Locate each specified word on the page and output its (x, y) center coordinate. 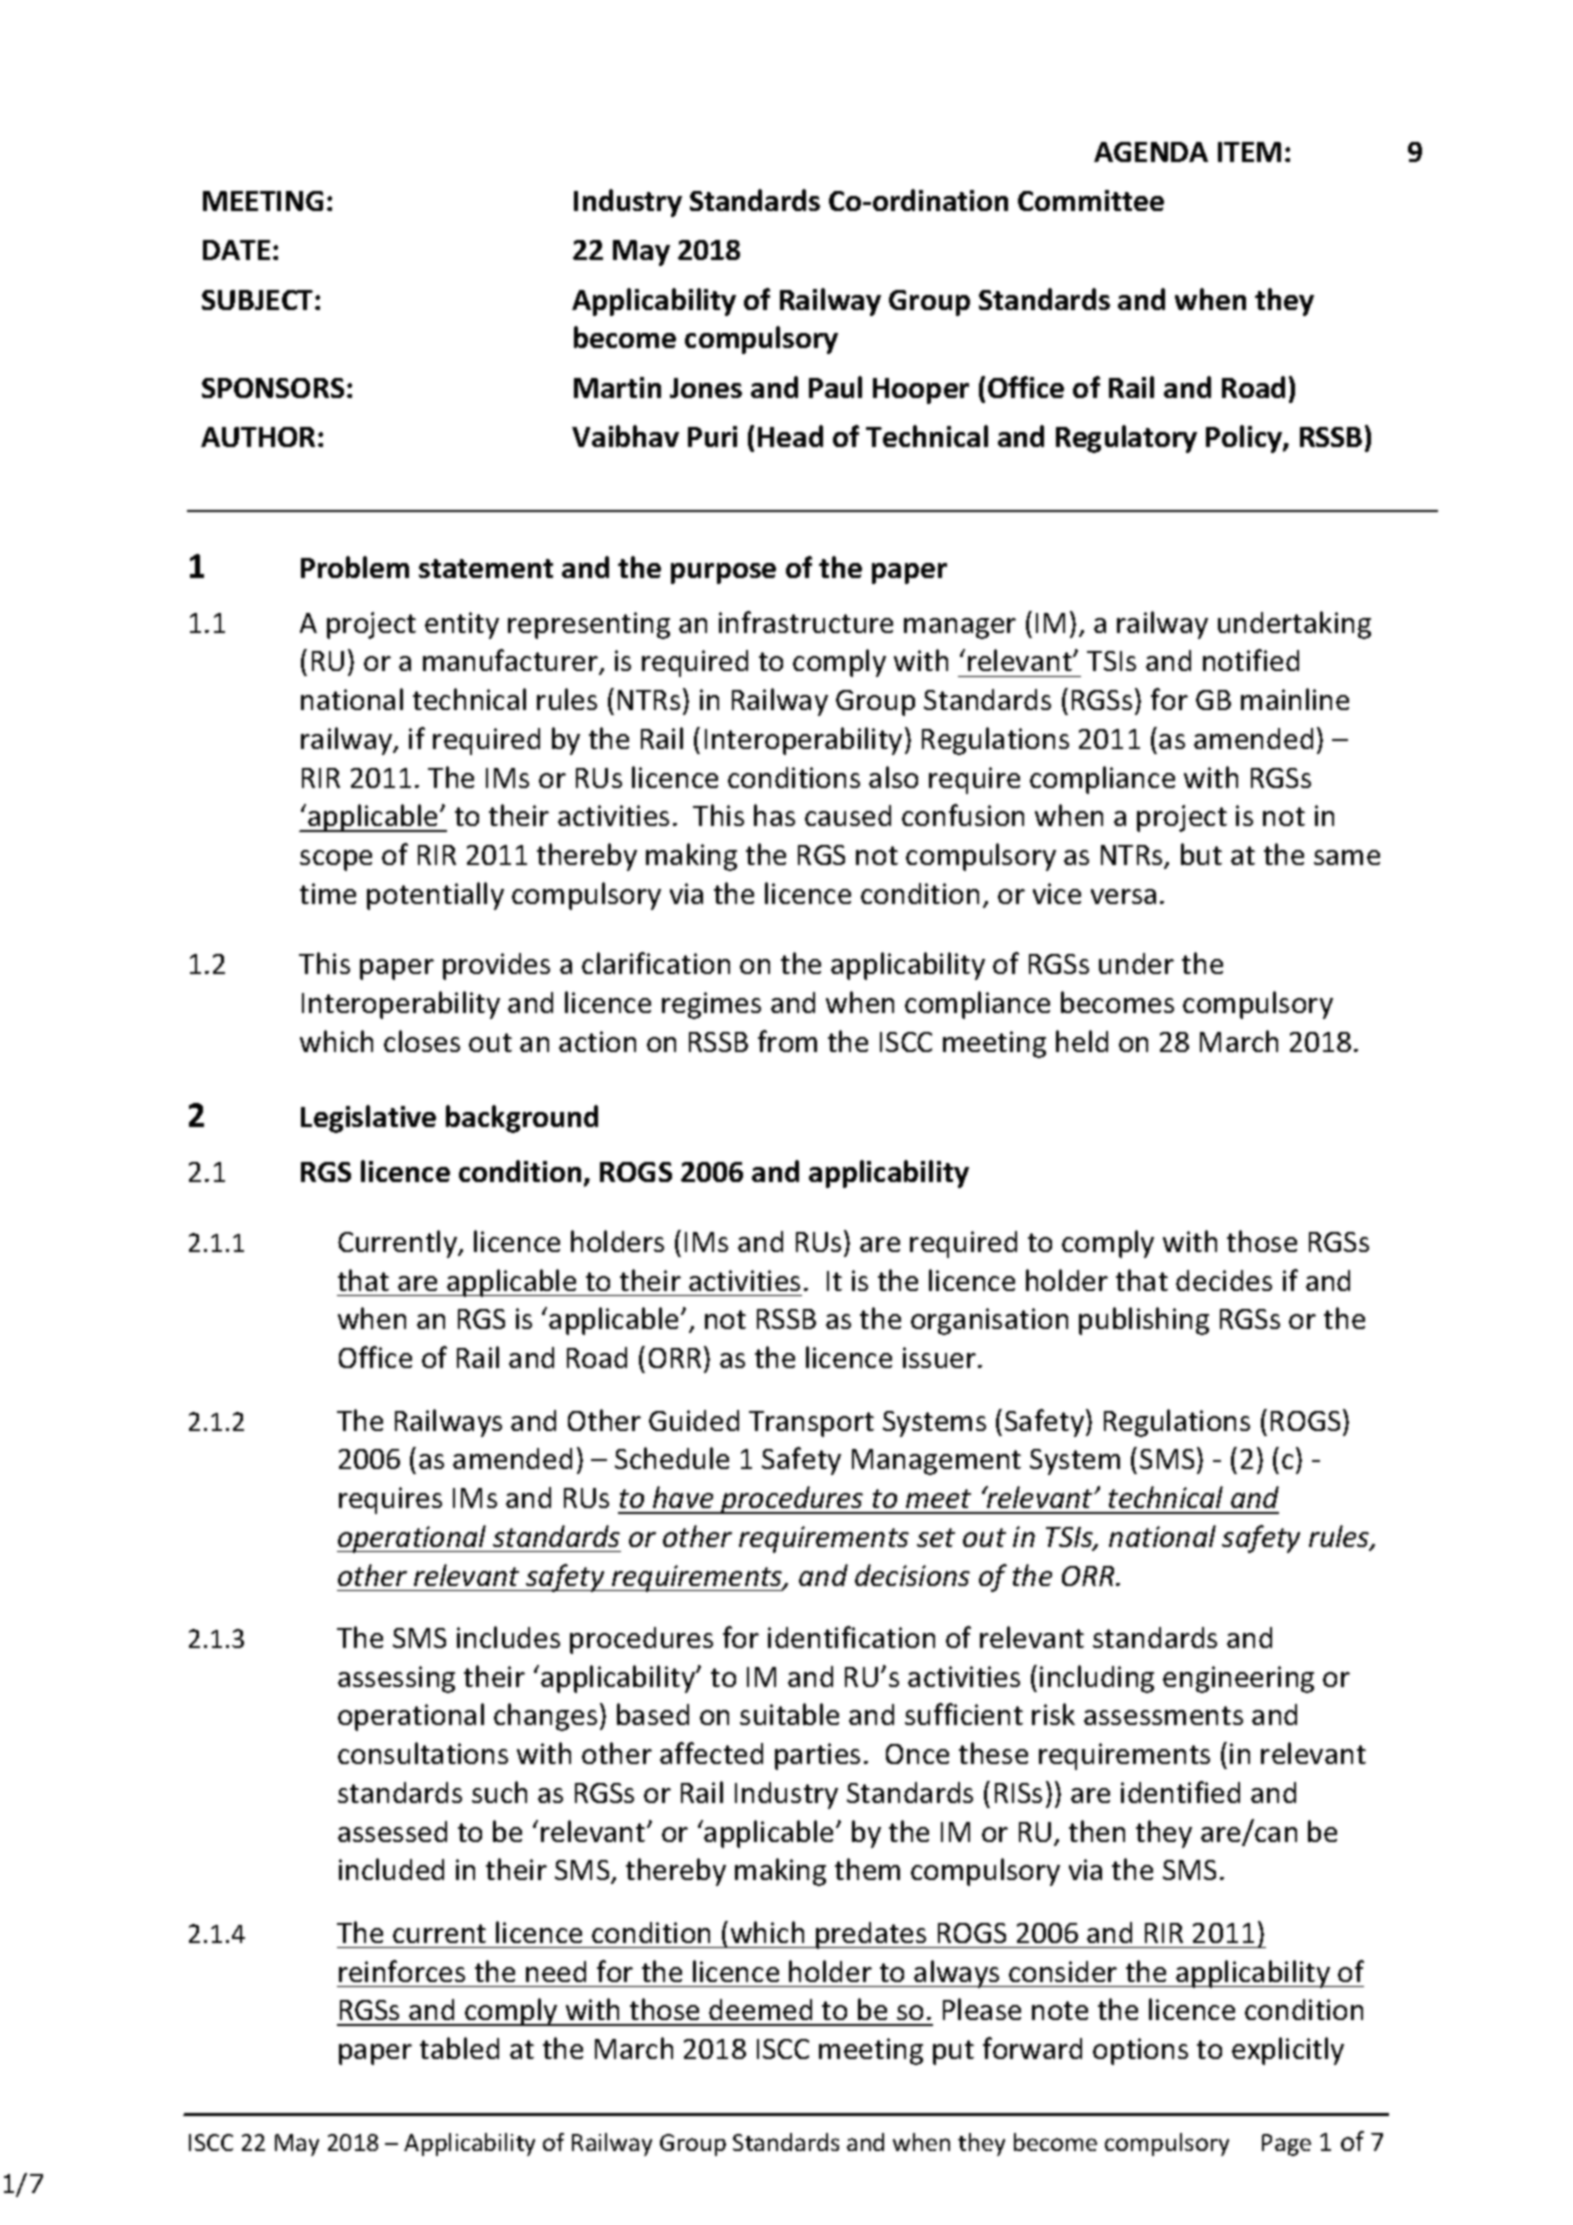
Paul (835, 387)
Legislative (368, 1119)
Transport (811, 1424)
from (787, 1041)
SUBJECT (259, 300)
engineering (1238, 1679)
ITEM (1249, 152)
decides (1224, 1280)
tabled (459, 2048)
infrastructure (806, 622)
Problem (355, 567)
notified (1251, 660)
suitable (789, 1714)
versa (1123, 896)
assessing (396, 1679)
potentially (435, 896)
